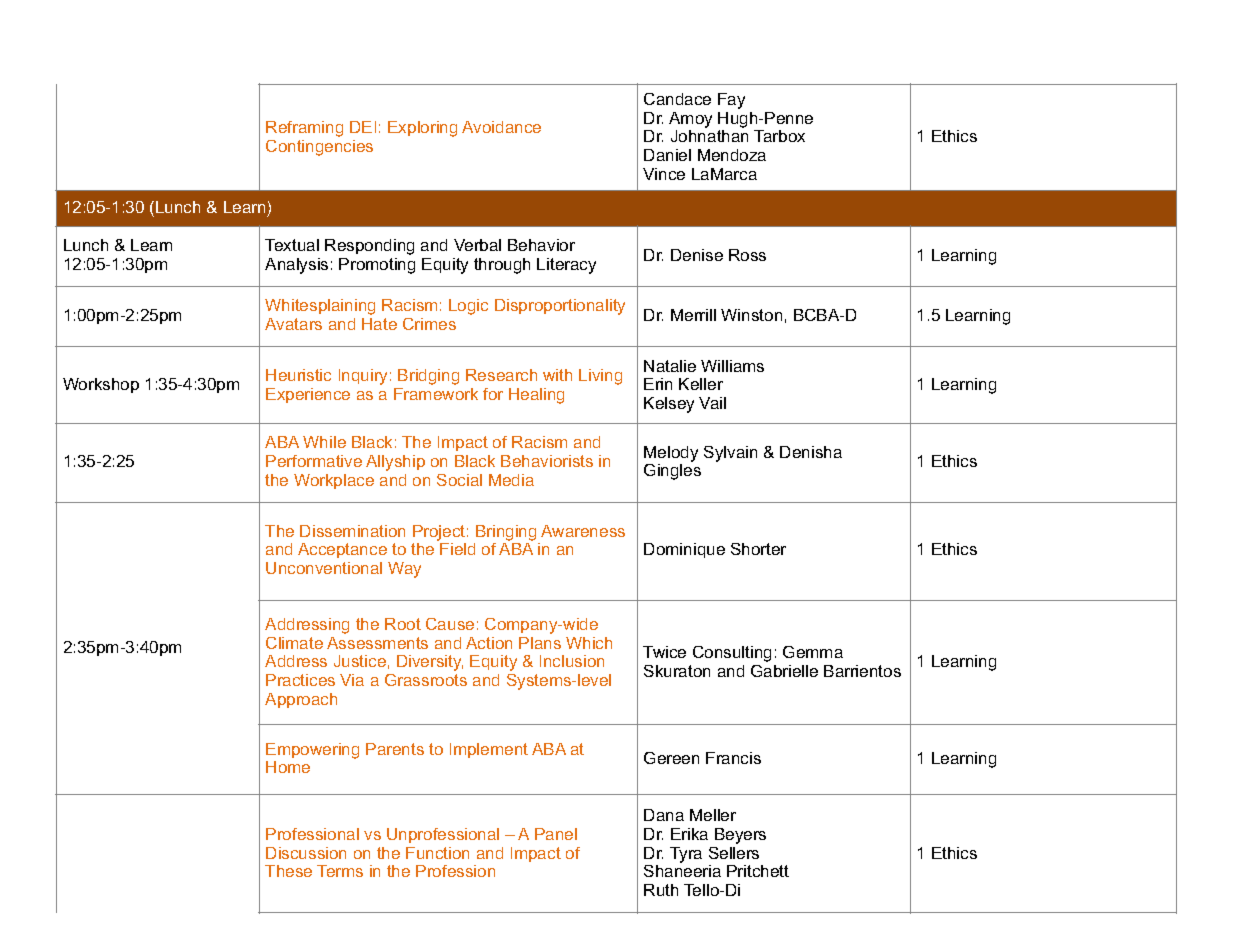 The width and height of the page is (1233, 952). Describe the element at coordinates (730, 454) in the page. I see `Sylvain` at that location.
